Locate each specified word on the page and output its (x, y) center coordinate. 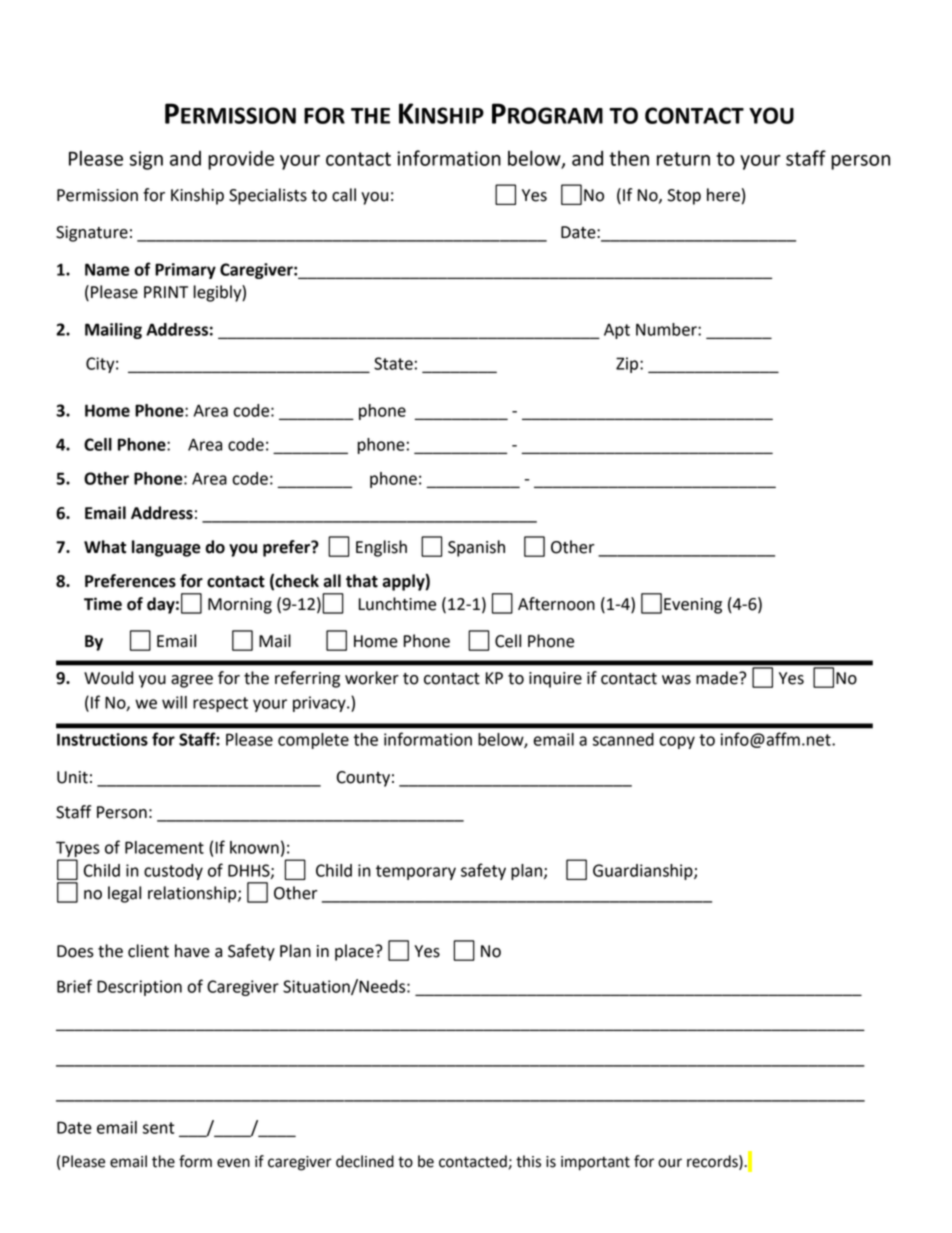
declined (365, 1161)
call (344, 195)
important (595, 1163)
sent (158, 1128)
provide (241, 160)
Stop (684, 197)
